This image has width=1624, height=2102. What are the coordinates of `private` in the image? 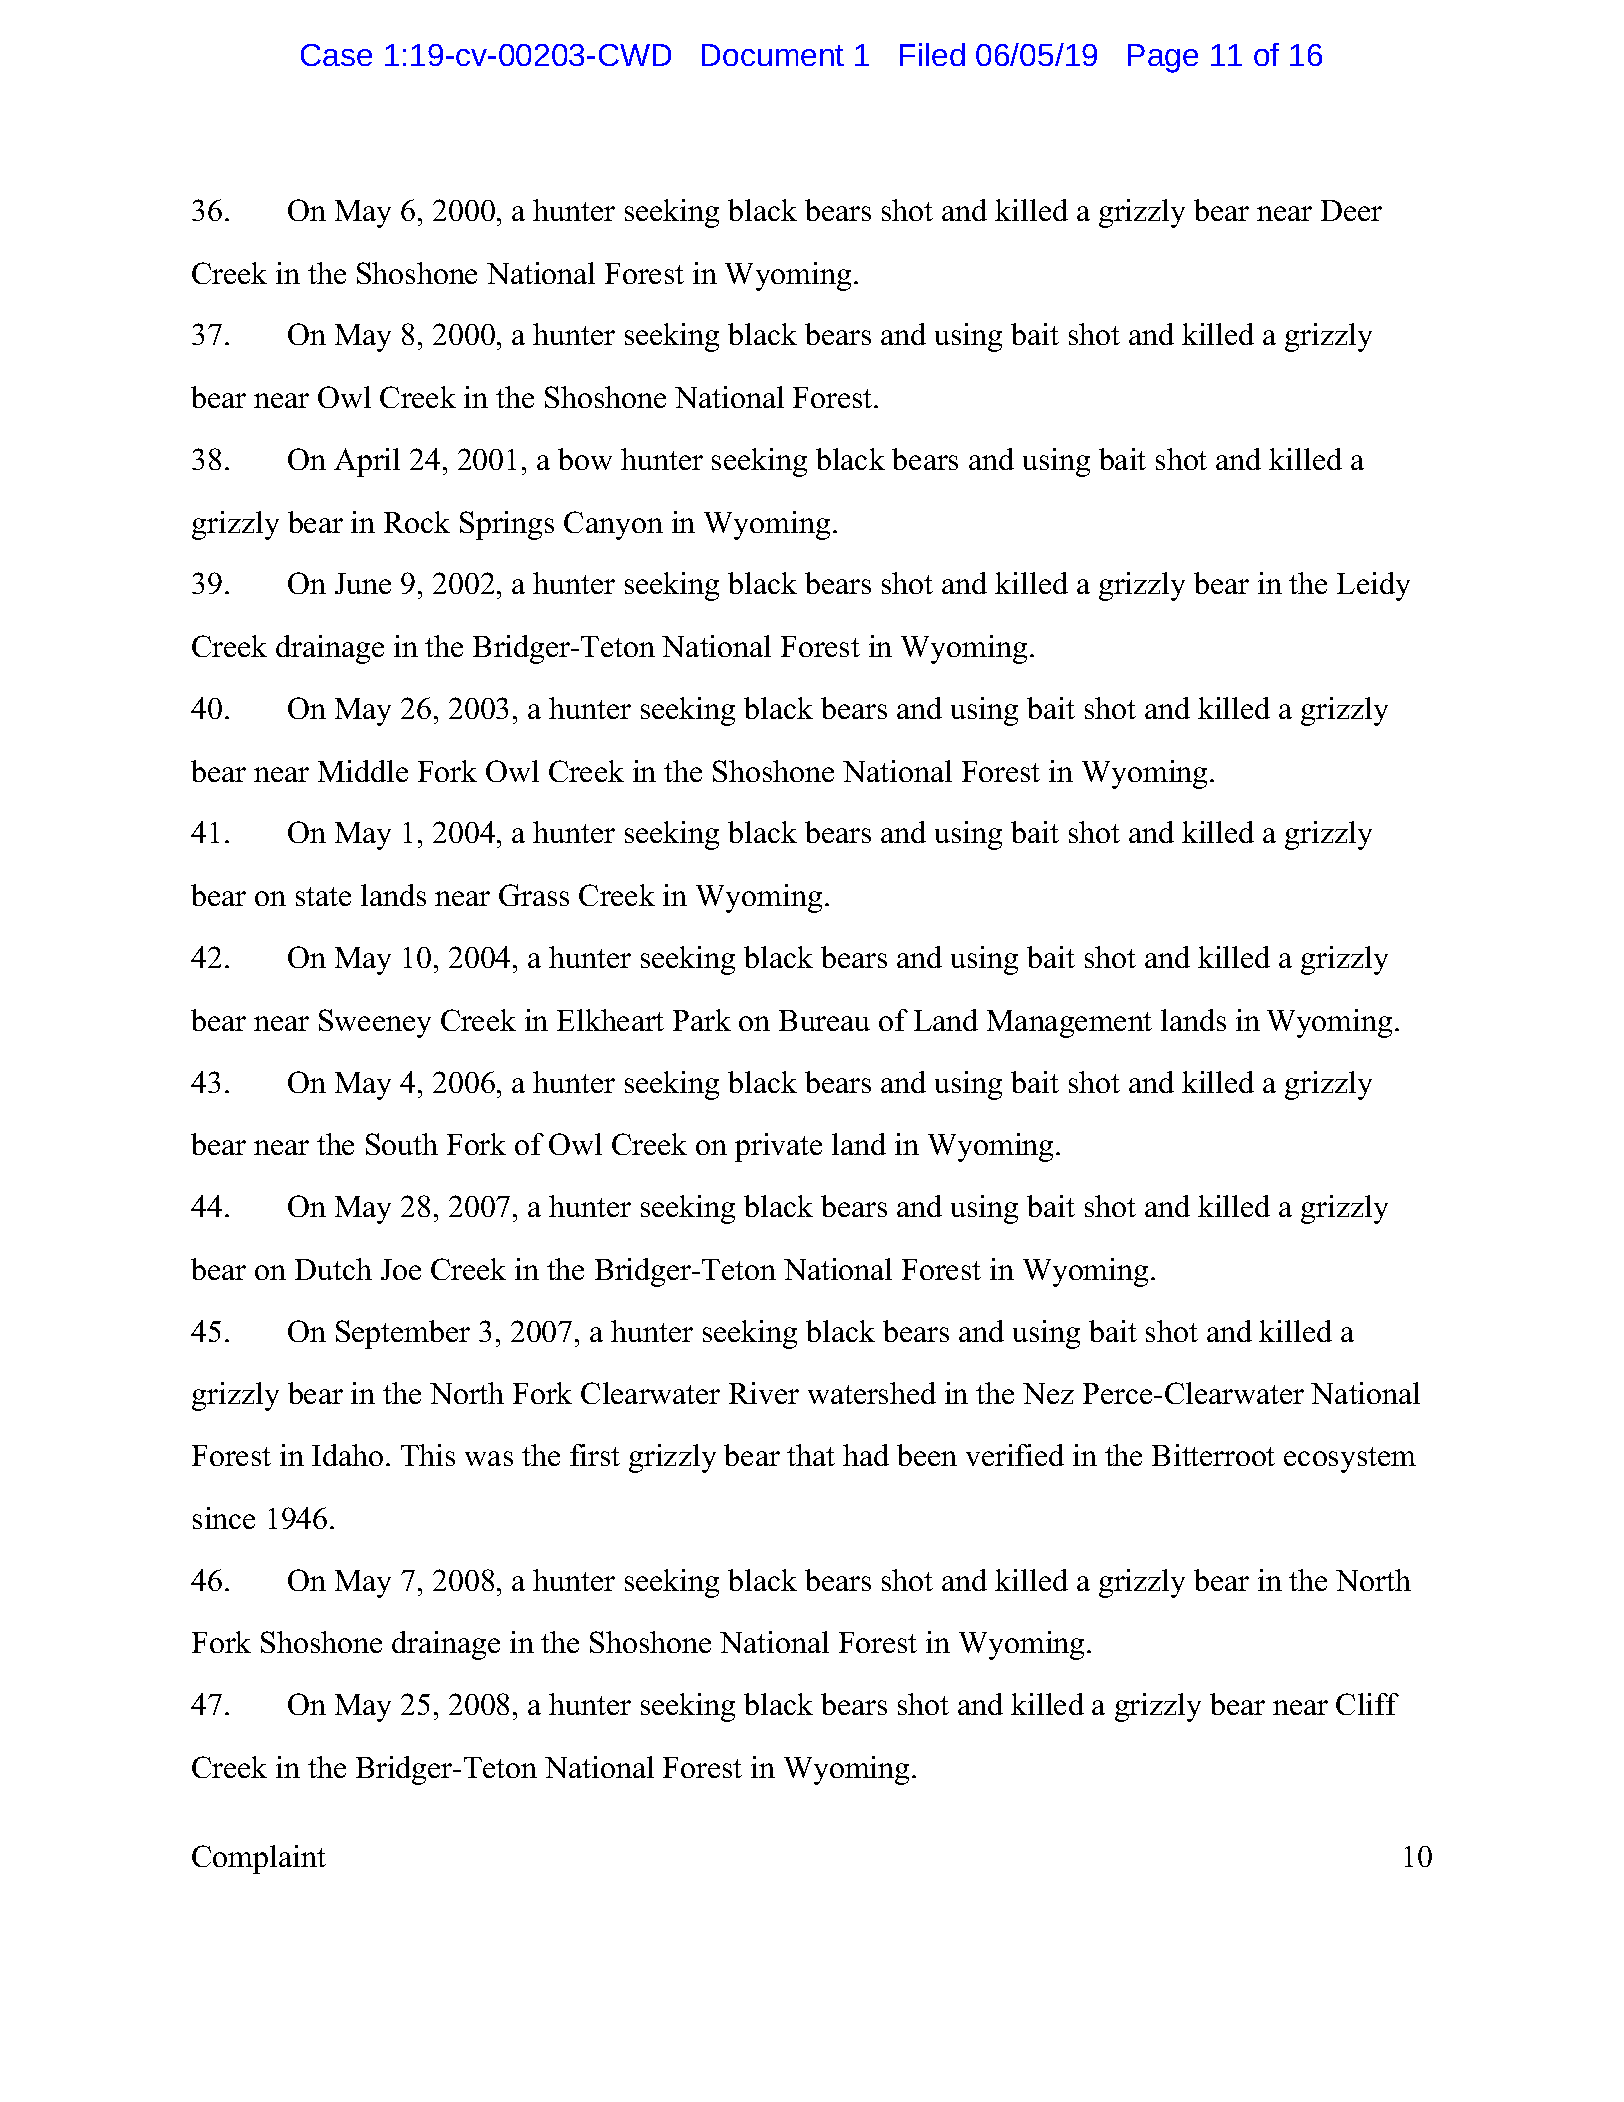 It's located at (778, 1147).
